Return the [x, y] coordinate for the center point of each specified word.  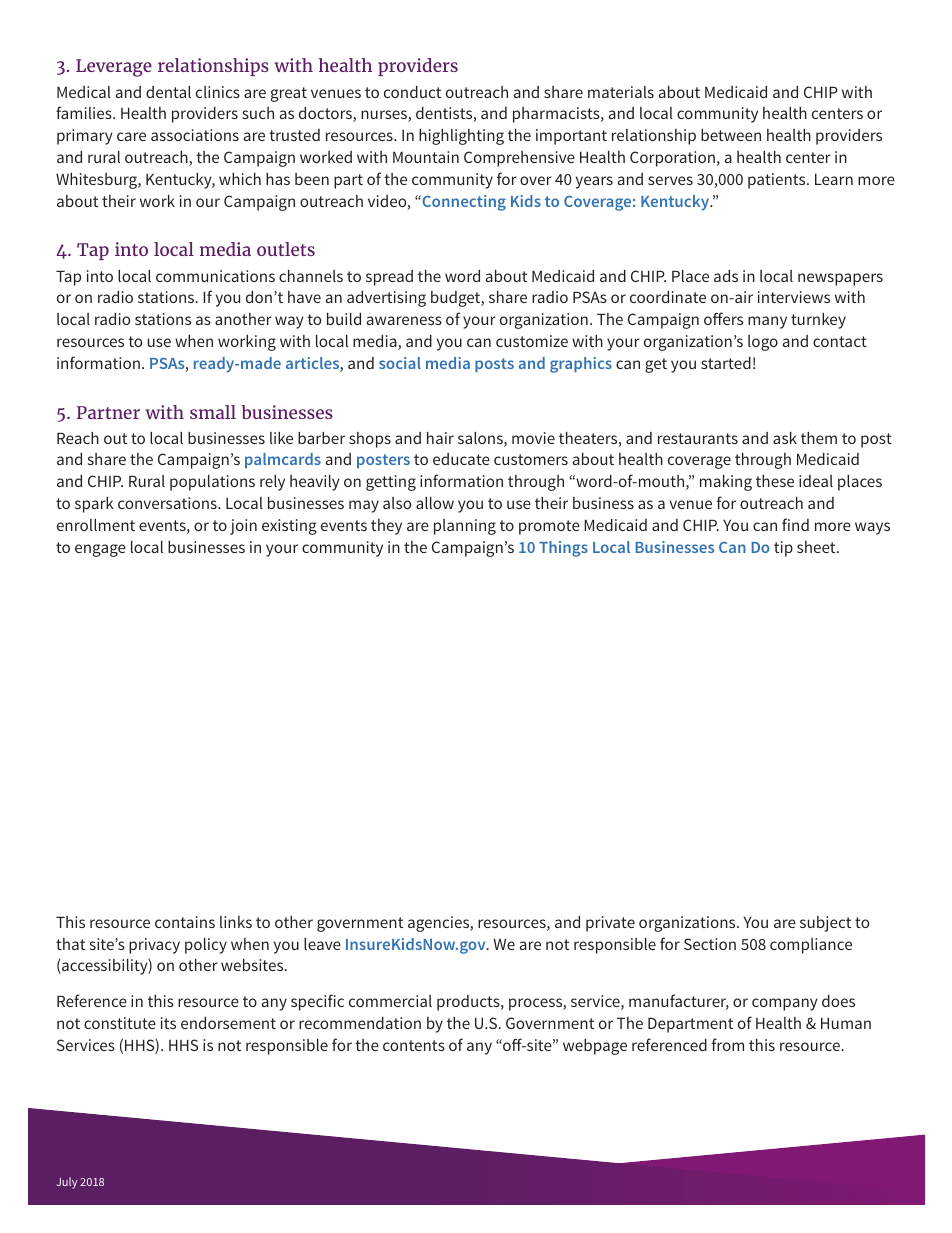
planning [465, 527]
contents [414, 1045]
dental [168, 92]
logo [763, 343]
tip [783, 549]
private [610, 924]
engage [100, 550]
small [213, 412]
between [731, 135]
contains [185, 922]
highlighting [461, 137]
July [67, 1183]
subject [825, 924]
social [400, 363]
